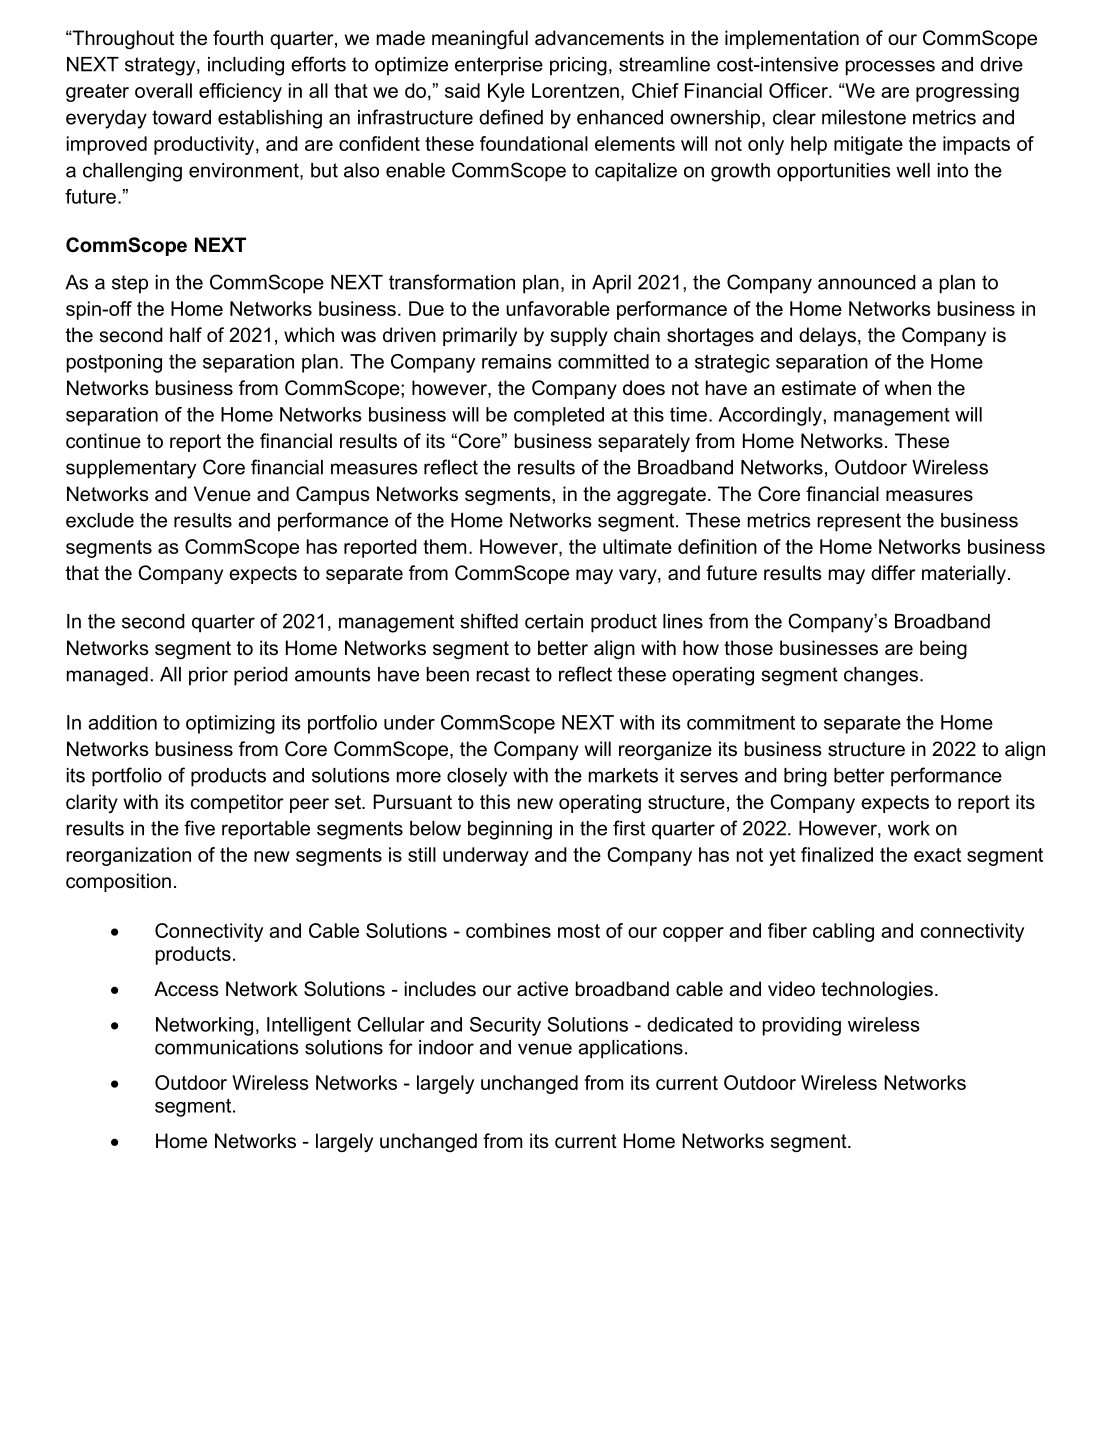 This screenshot has width=1112, height=1440. I want to click on supplementary, so click(131, 469).
